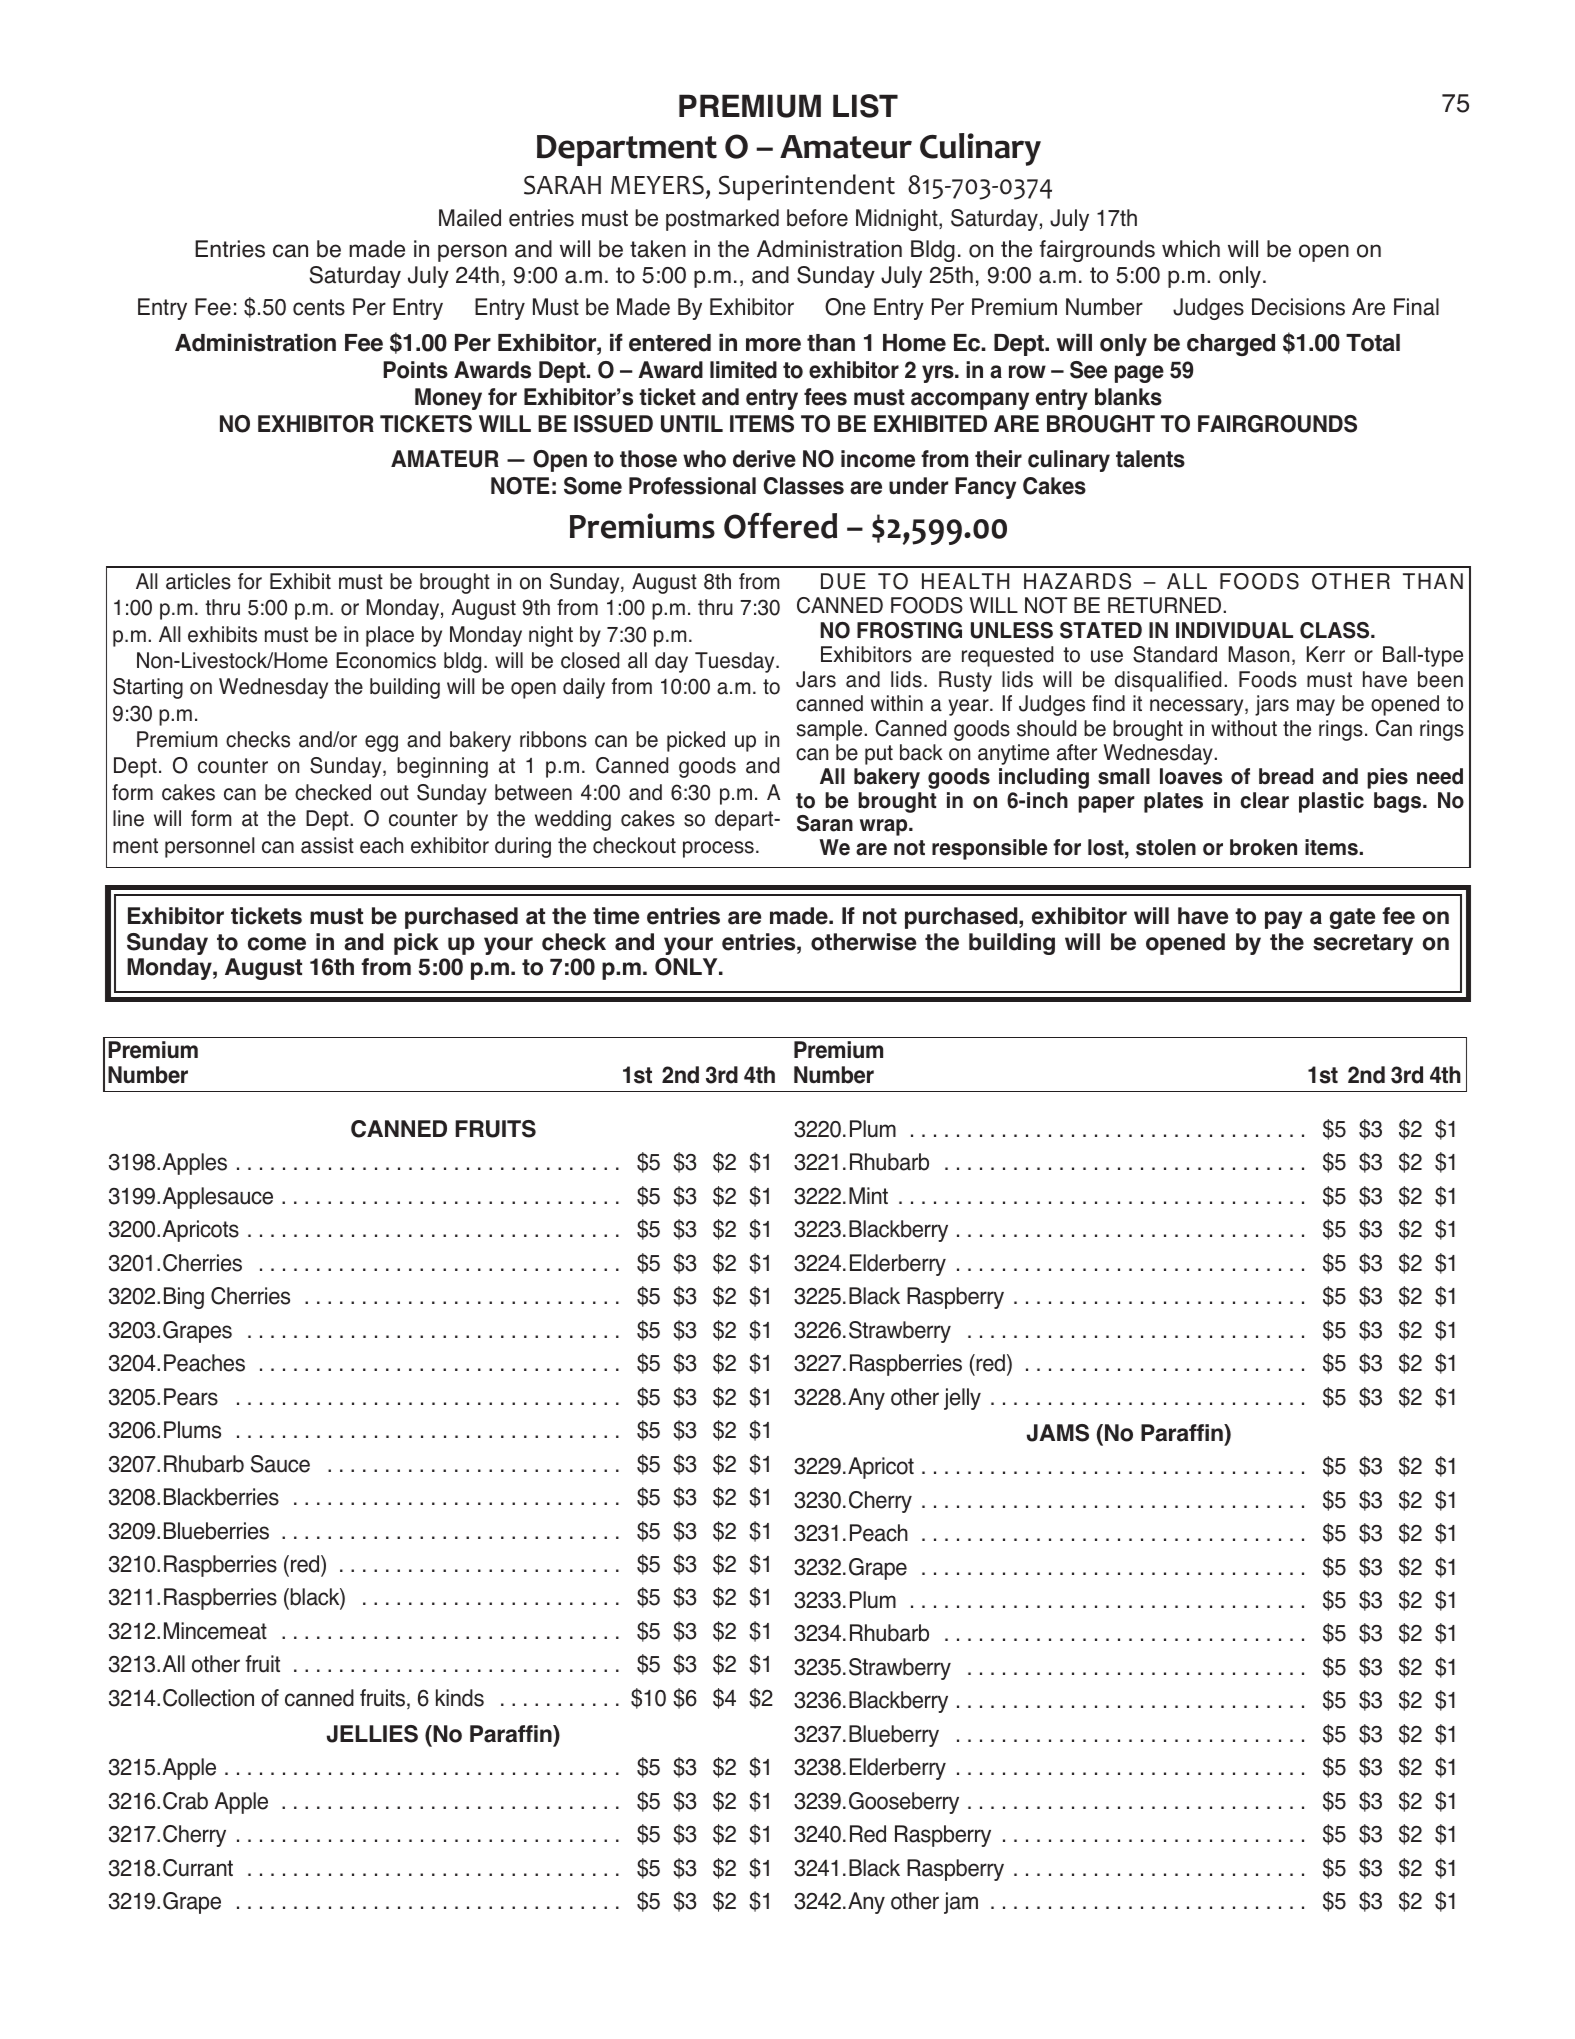  I want to click on Mailed, so click(470, 218).
